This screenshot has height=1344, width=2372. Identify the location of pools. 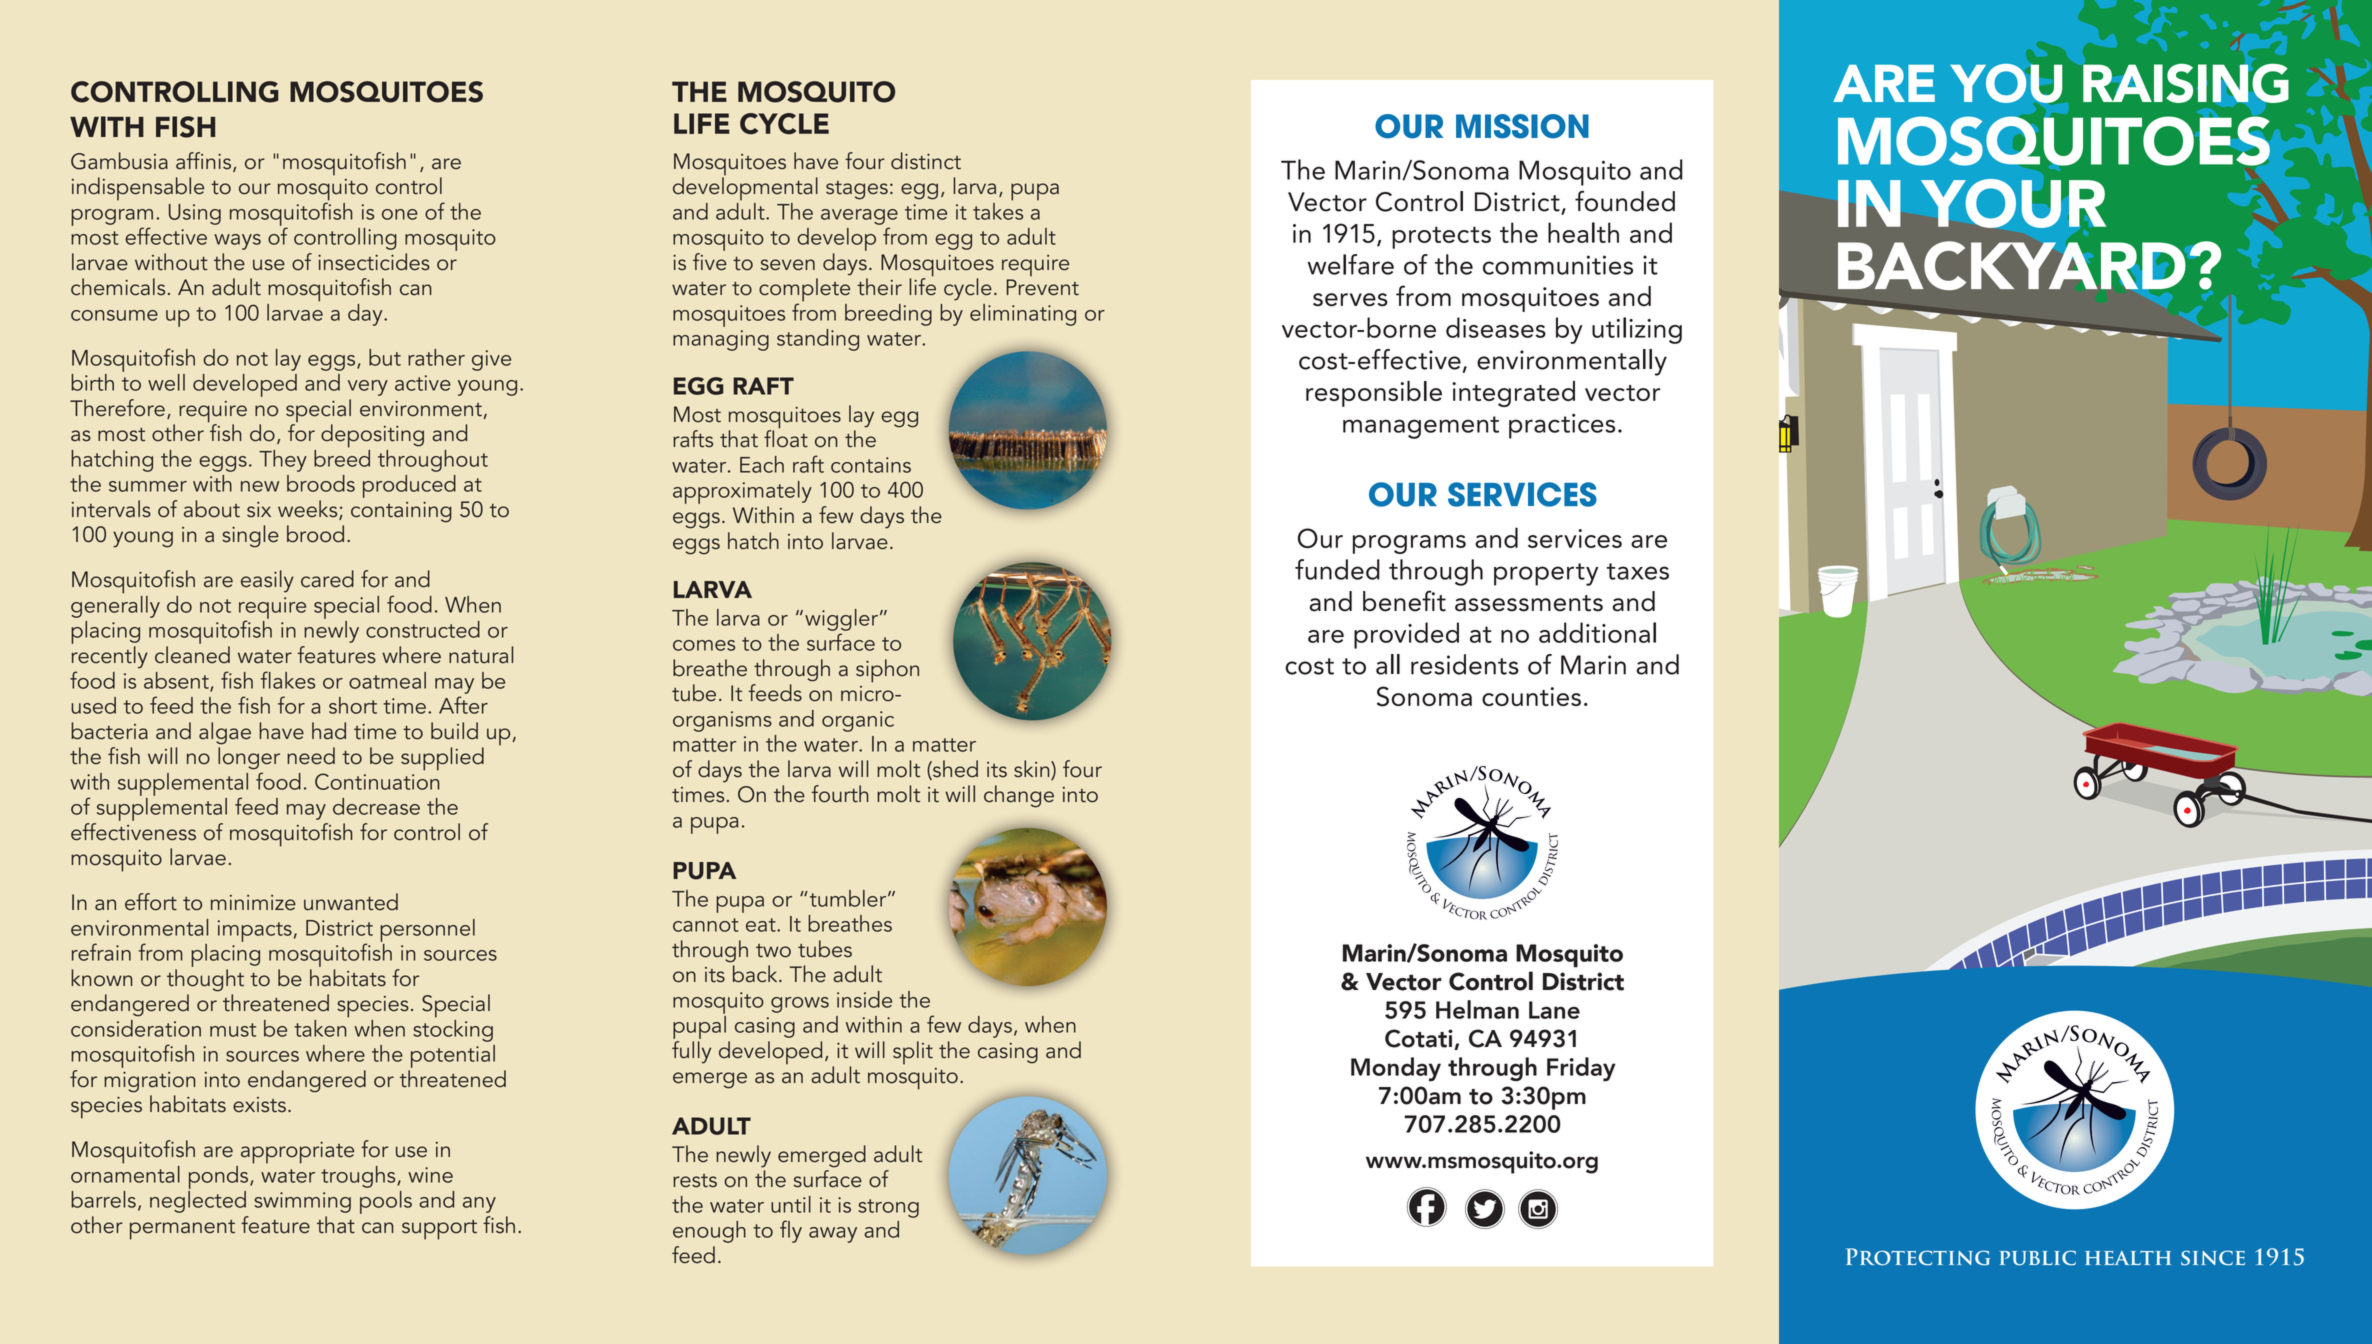
(386, 1202).
